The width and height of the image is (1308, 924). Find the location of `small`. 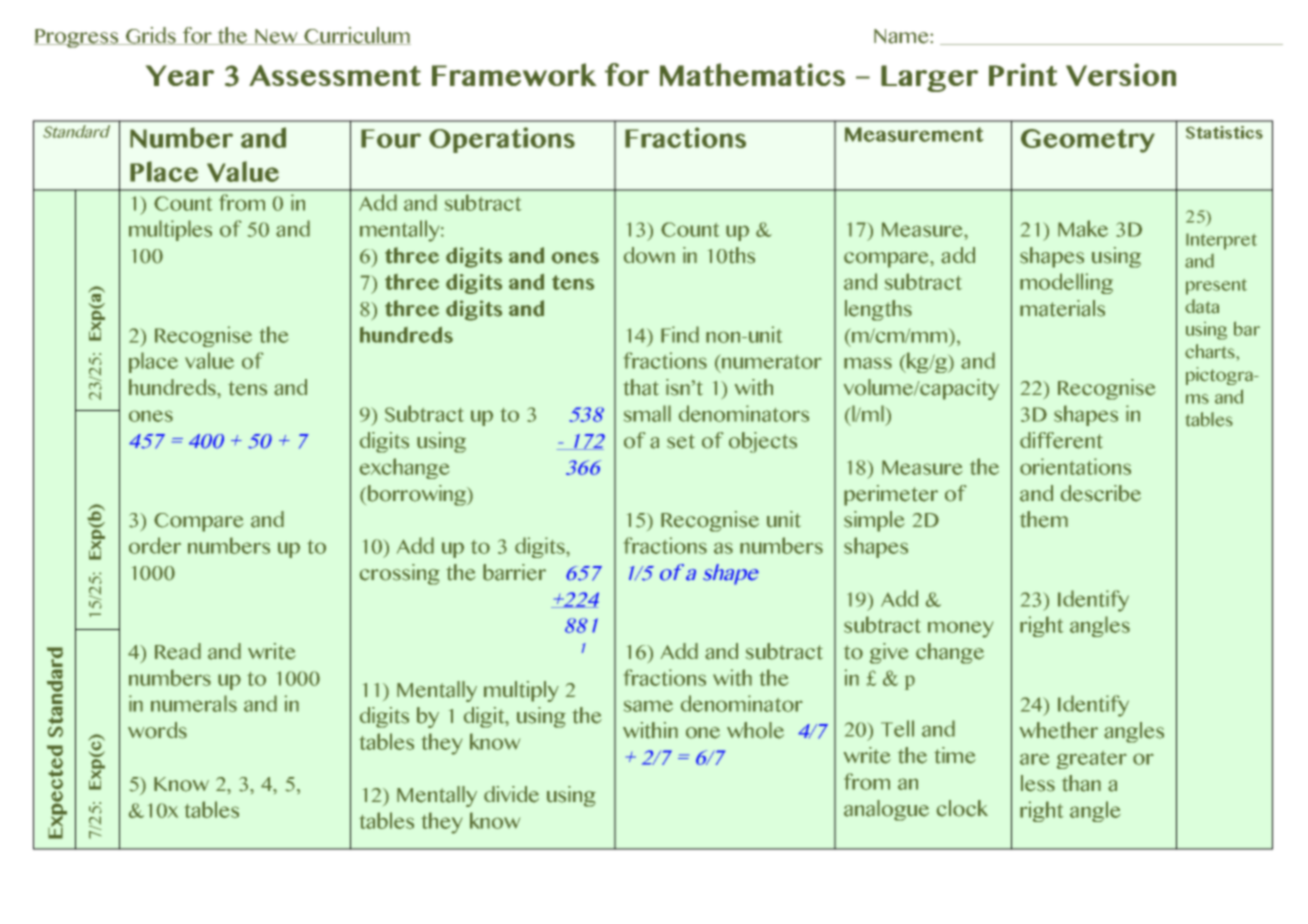

small is located at coordinates (647, 413).
